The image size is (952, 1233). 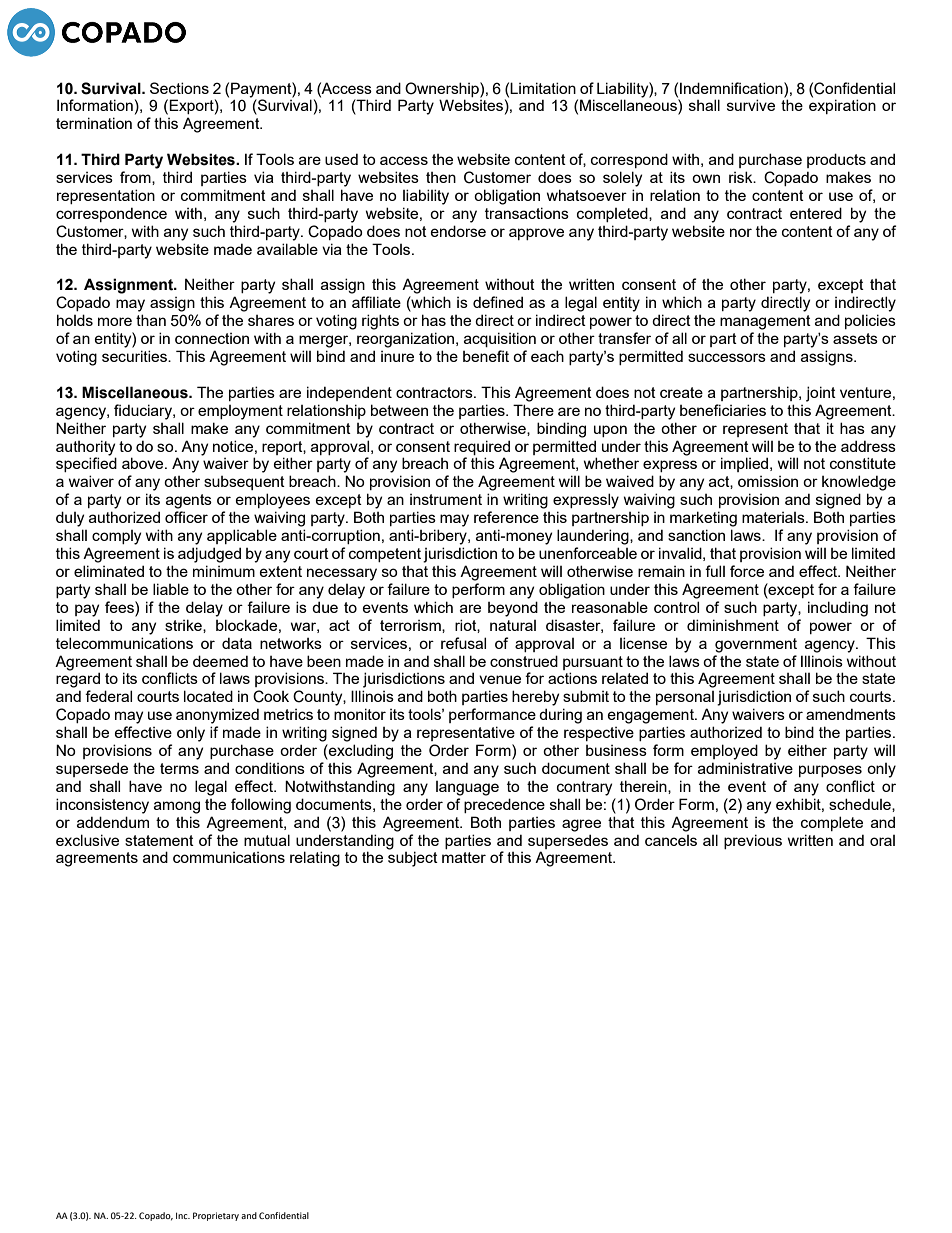 I want to click on survive, so click(x=751, y=105).
